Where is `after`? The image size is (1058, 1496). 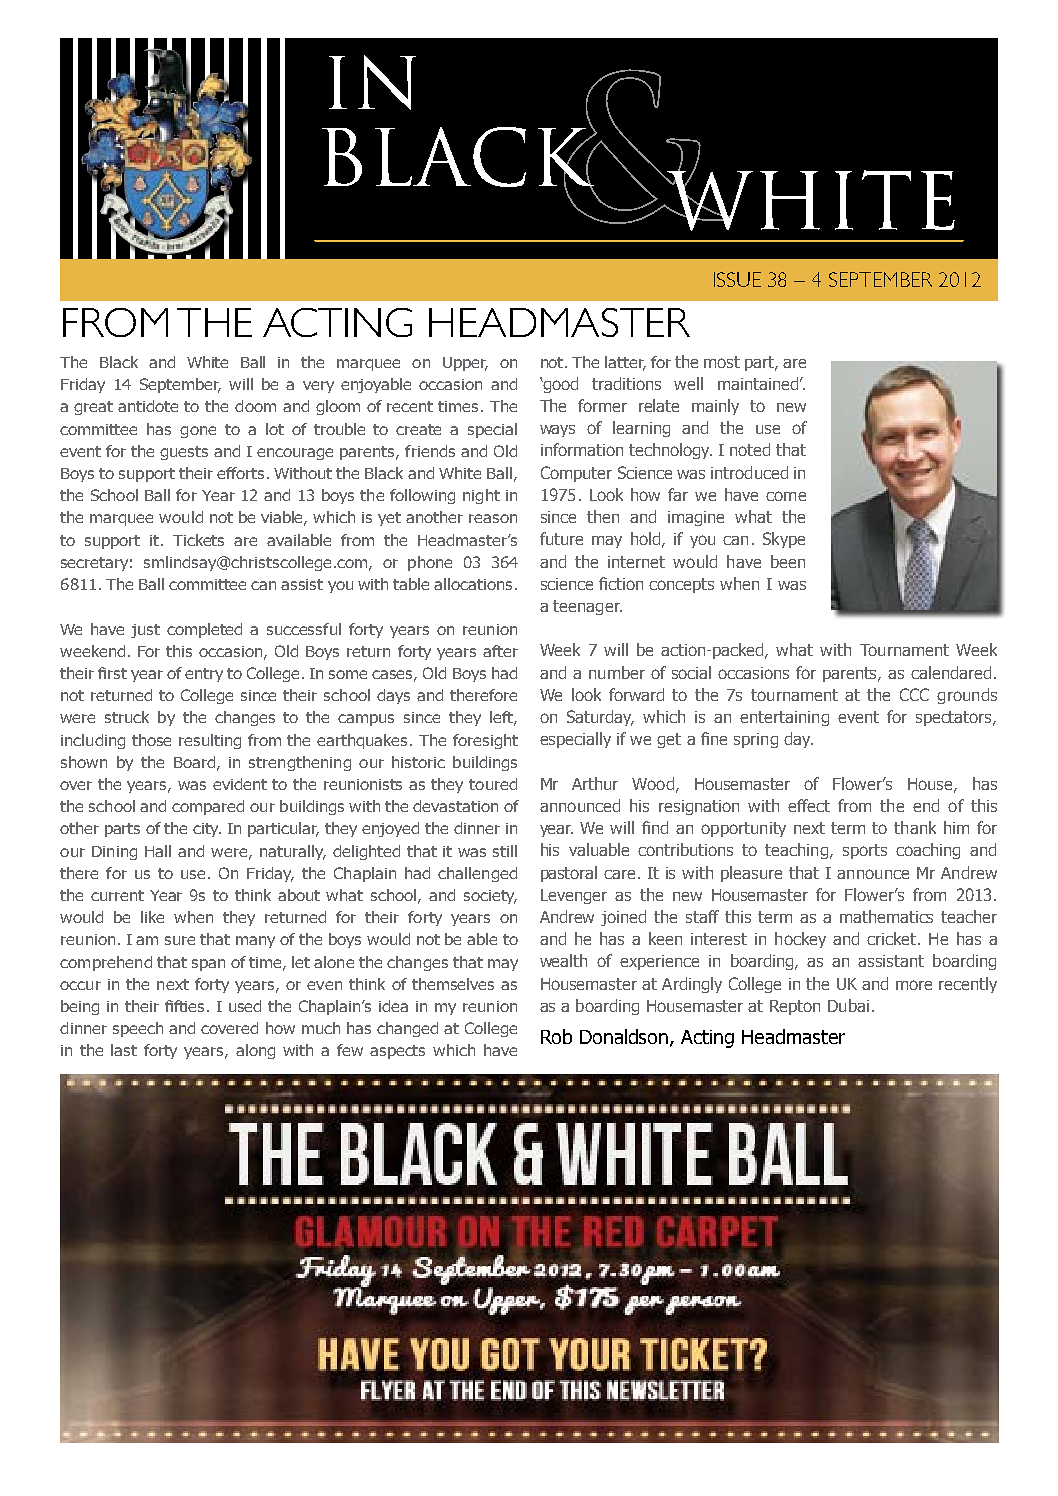
after is located at coordinates (500, 651).
